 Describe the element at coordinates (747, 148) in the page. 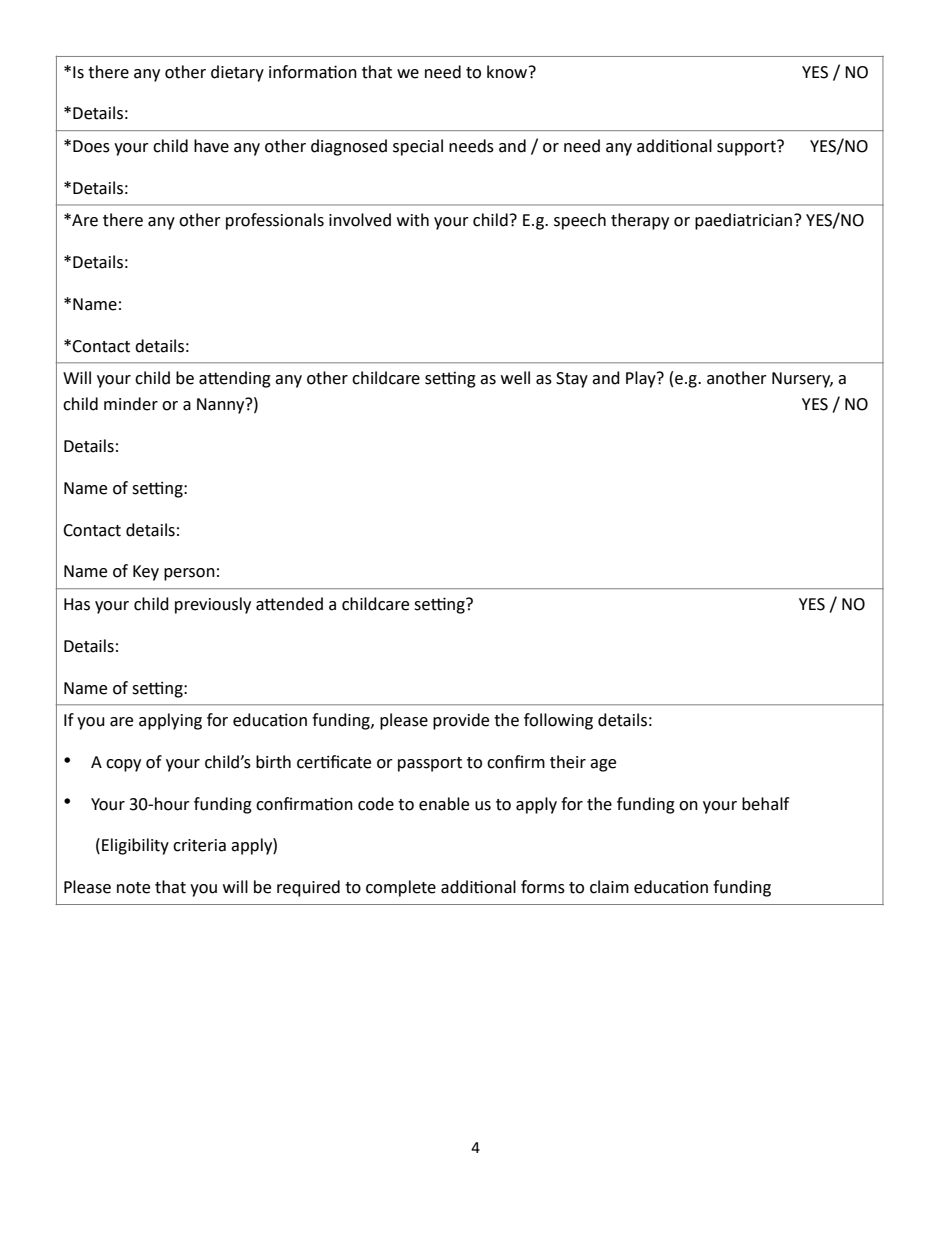

I see `support` at that location.
